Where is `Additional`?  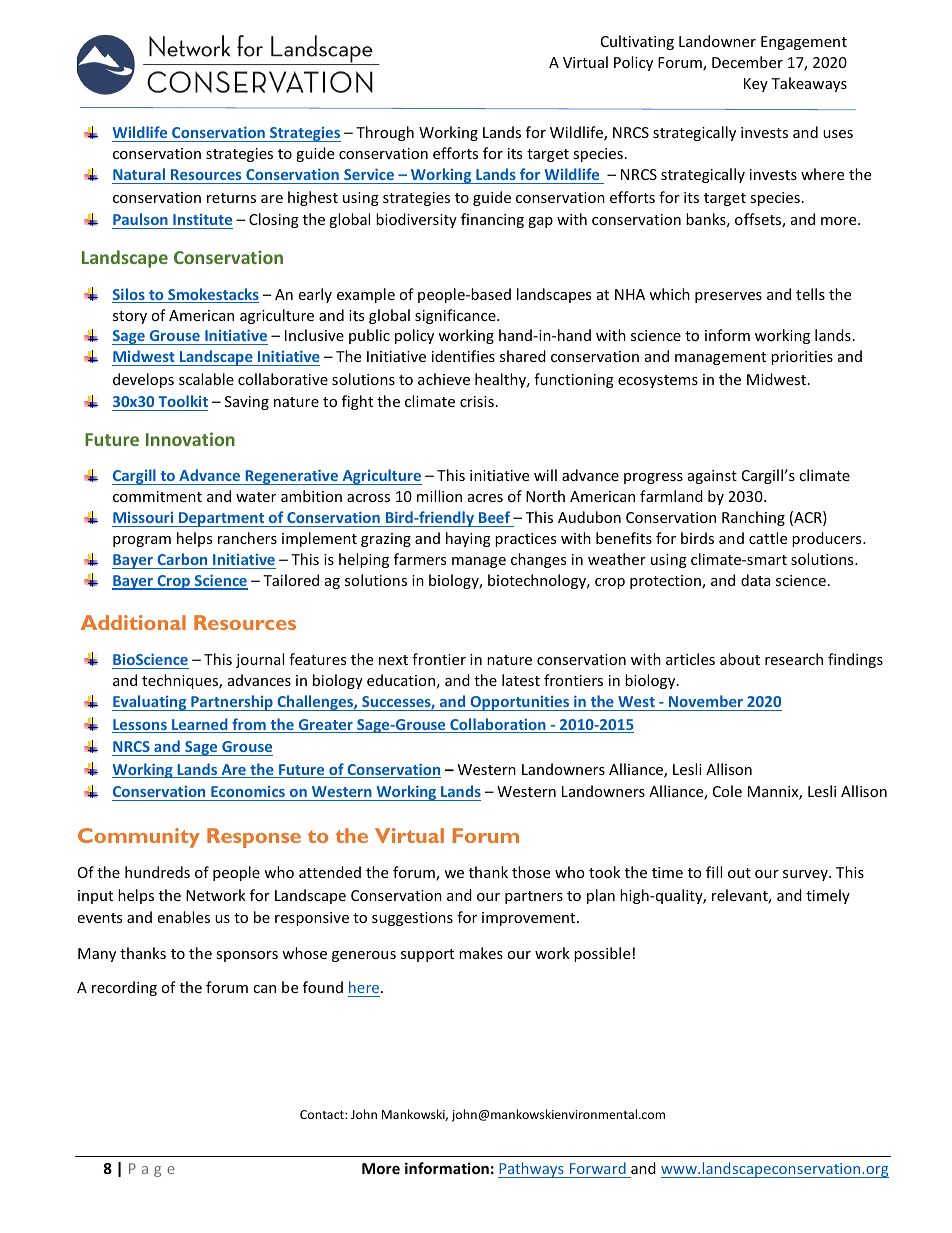 Additional is located at coordinates (133, 622).
